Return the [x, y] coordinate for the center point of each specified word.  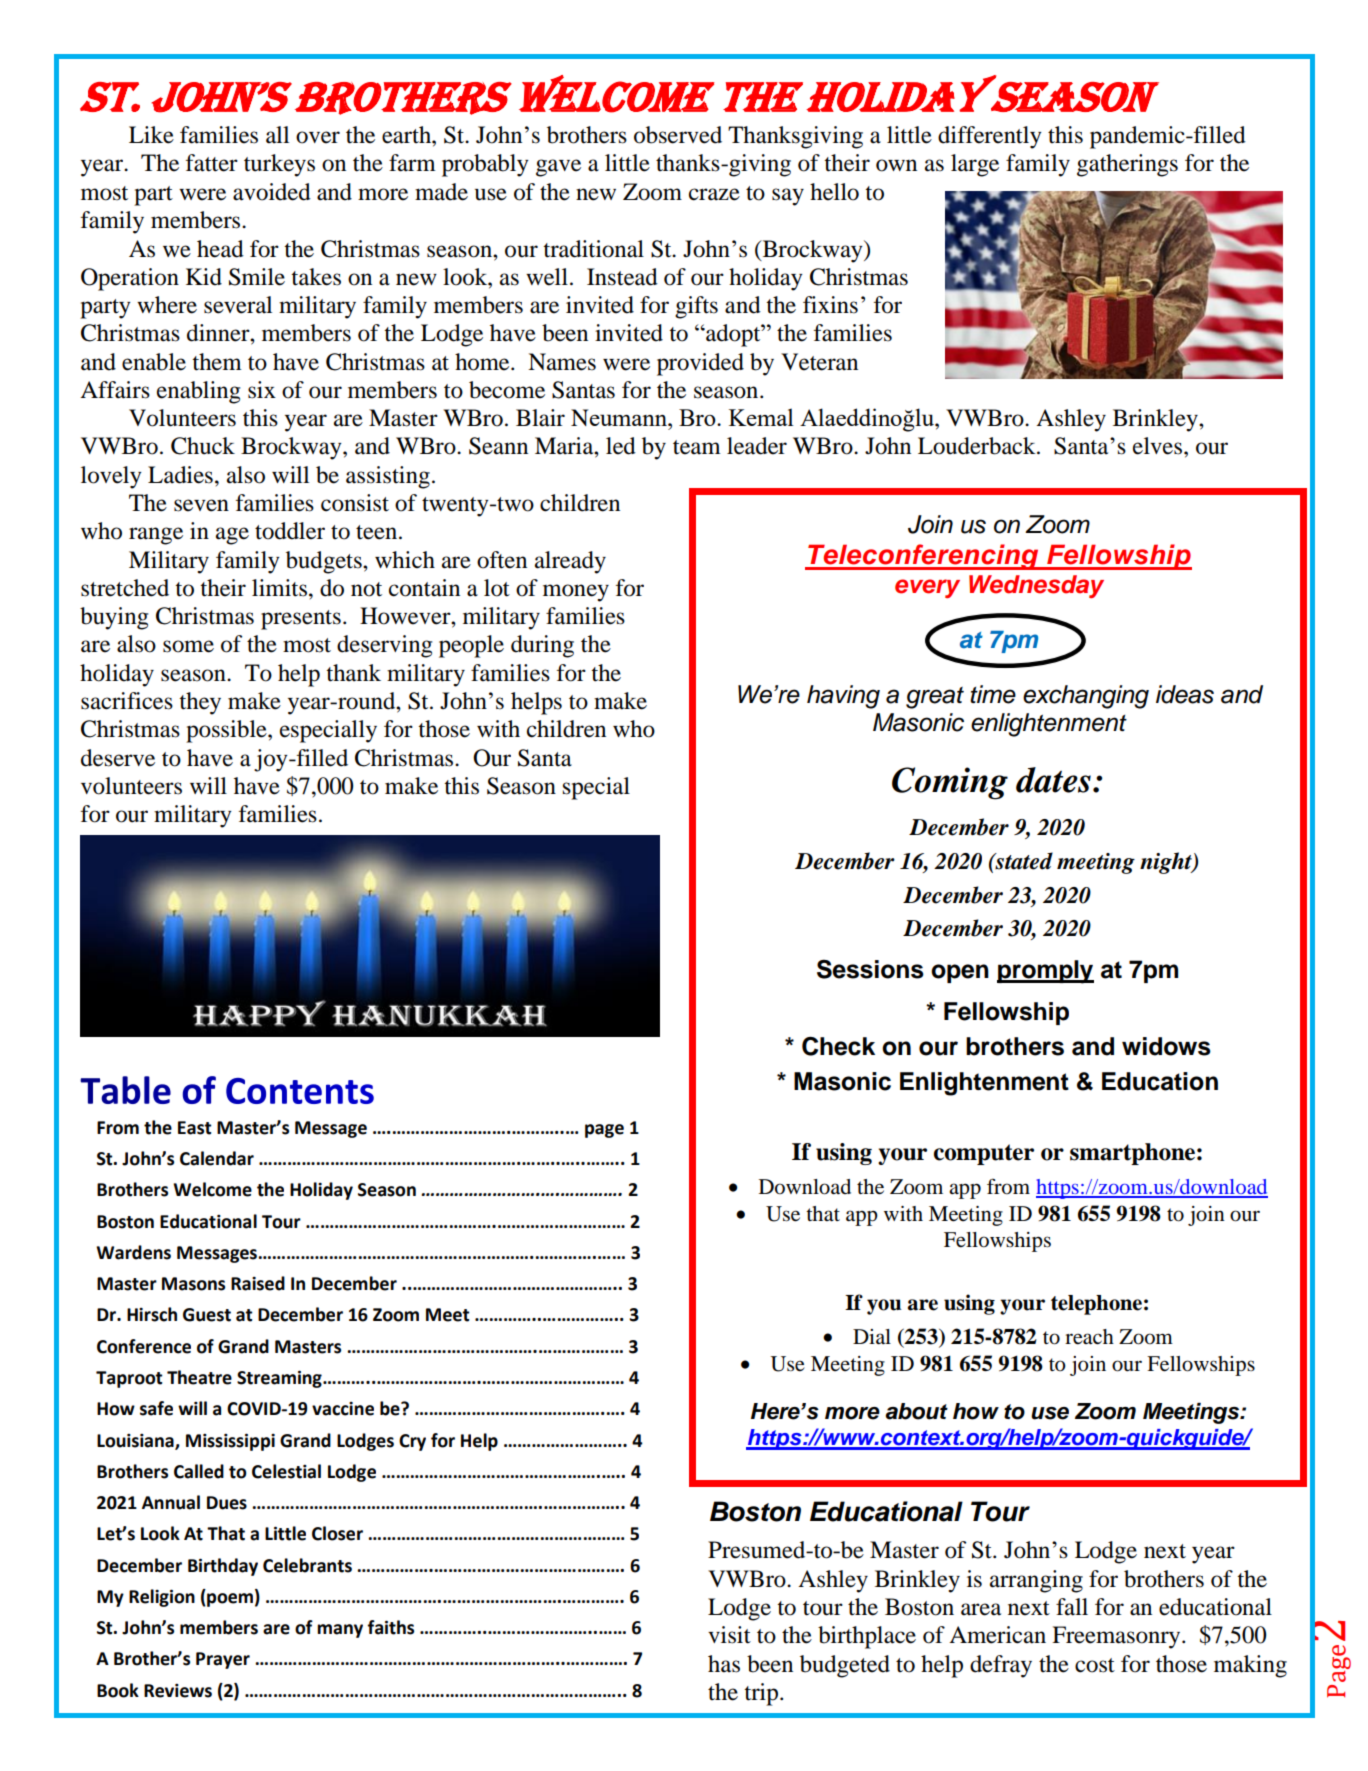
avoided [272, 192]
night [1167, 863]
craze [714, 194]
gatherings [1127, 165]
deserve [118, 758]
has [724, 1664]
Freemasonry [1117, 1637]
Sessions [870, 969]
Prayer [223, 1660]
